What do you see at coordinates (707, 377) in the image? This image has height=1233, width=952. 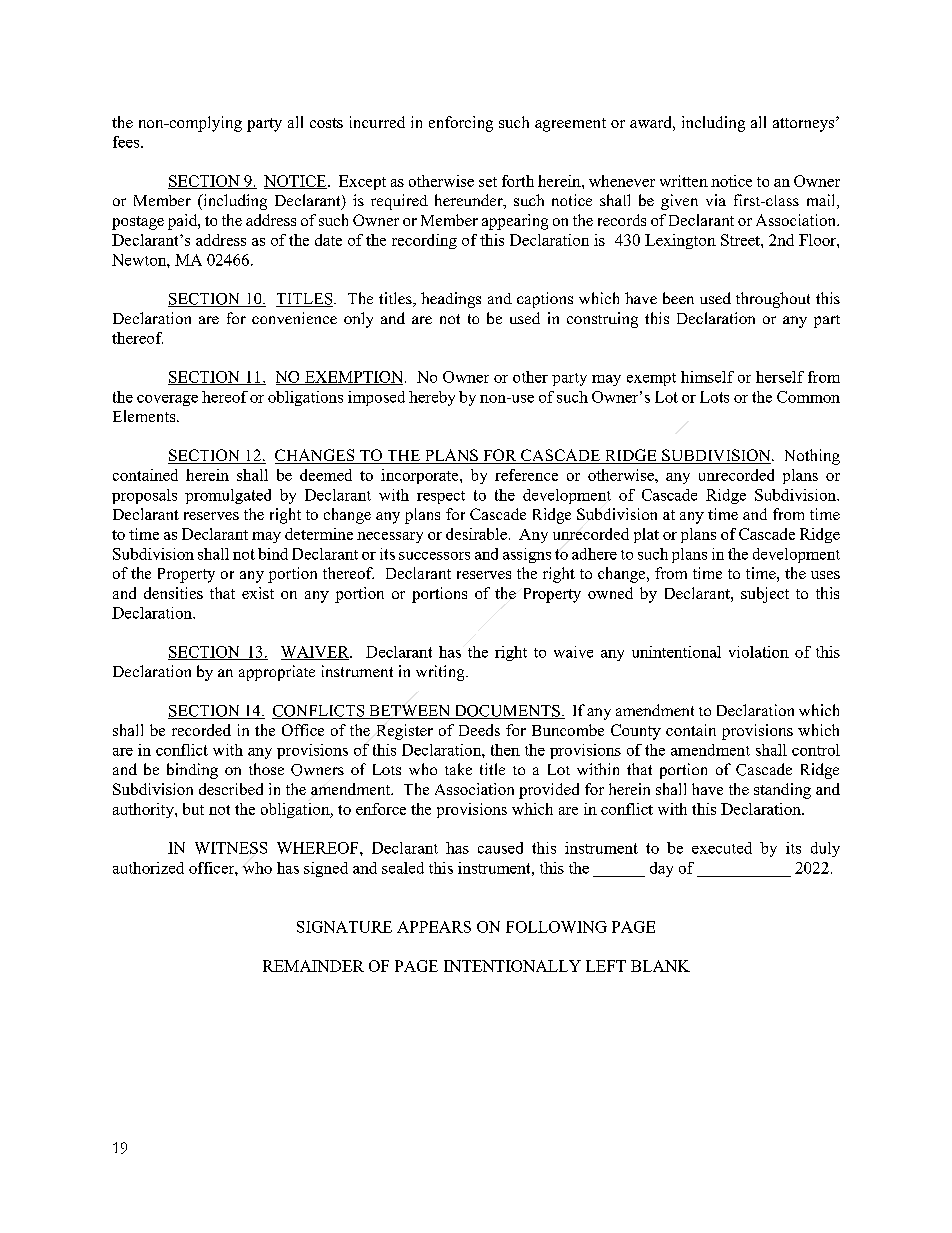 I see `himself` at bounding box center [707, 377].
